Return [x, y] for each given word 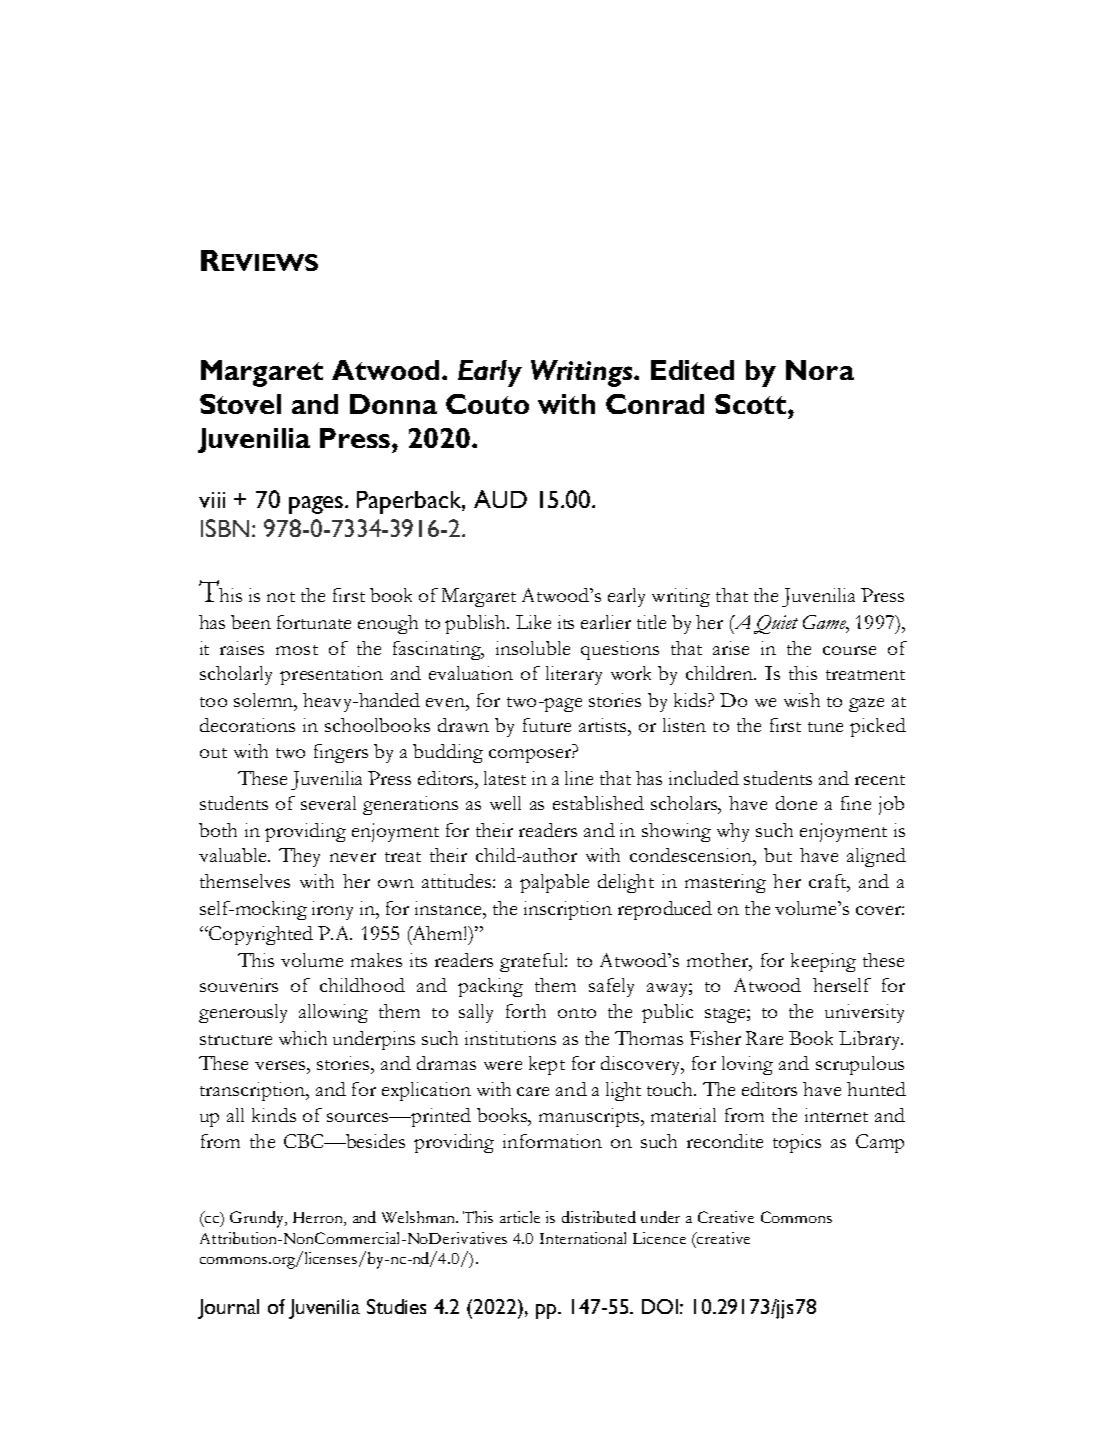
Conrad [655, 404]
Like [533, 622]
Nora [820, 370]
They [299, 857]
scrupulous [860, 1065]
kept [547, 1065]
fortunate [314, 622]
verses [281, 1065]
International [583, 1238]
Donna [393, 404]
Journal [228, 1309]
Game [825, 622]
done [796, 803]
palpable [554, 883]
